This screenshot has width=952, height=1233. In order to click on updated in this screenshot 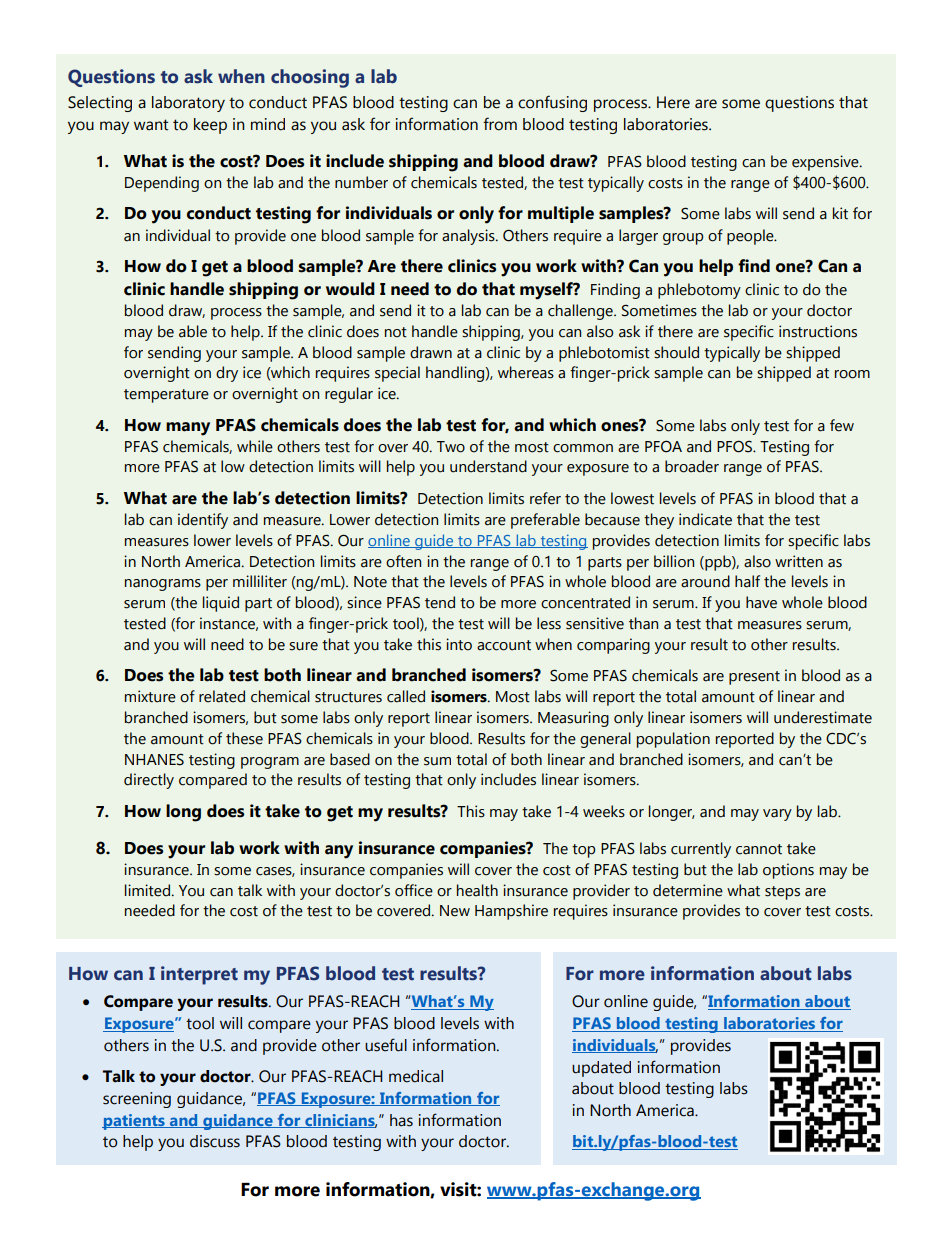, I will do `click(601, 1069)`.
